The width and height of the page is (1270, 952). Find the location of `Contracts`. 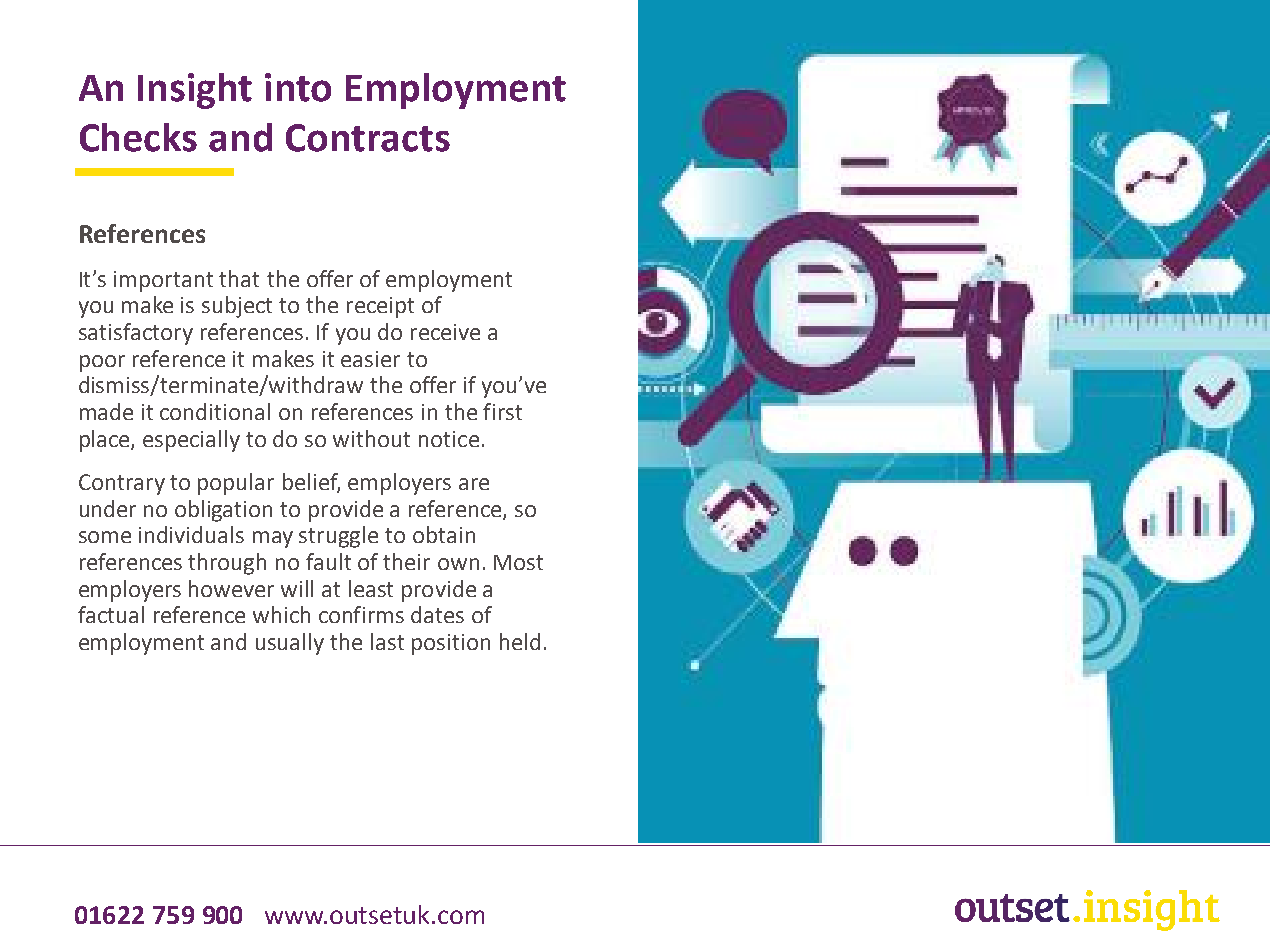

Contracts is located at coordinates (368, 138).
